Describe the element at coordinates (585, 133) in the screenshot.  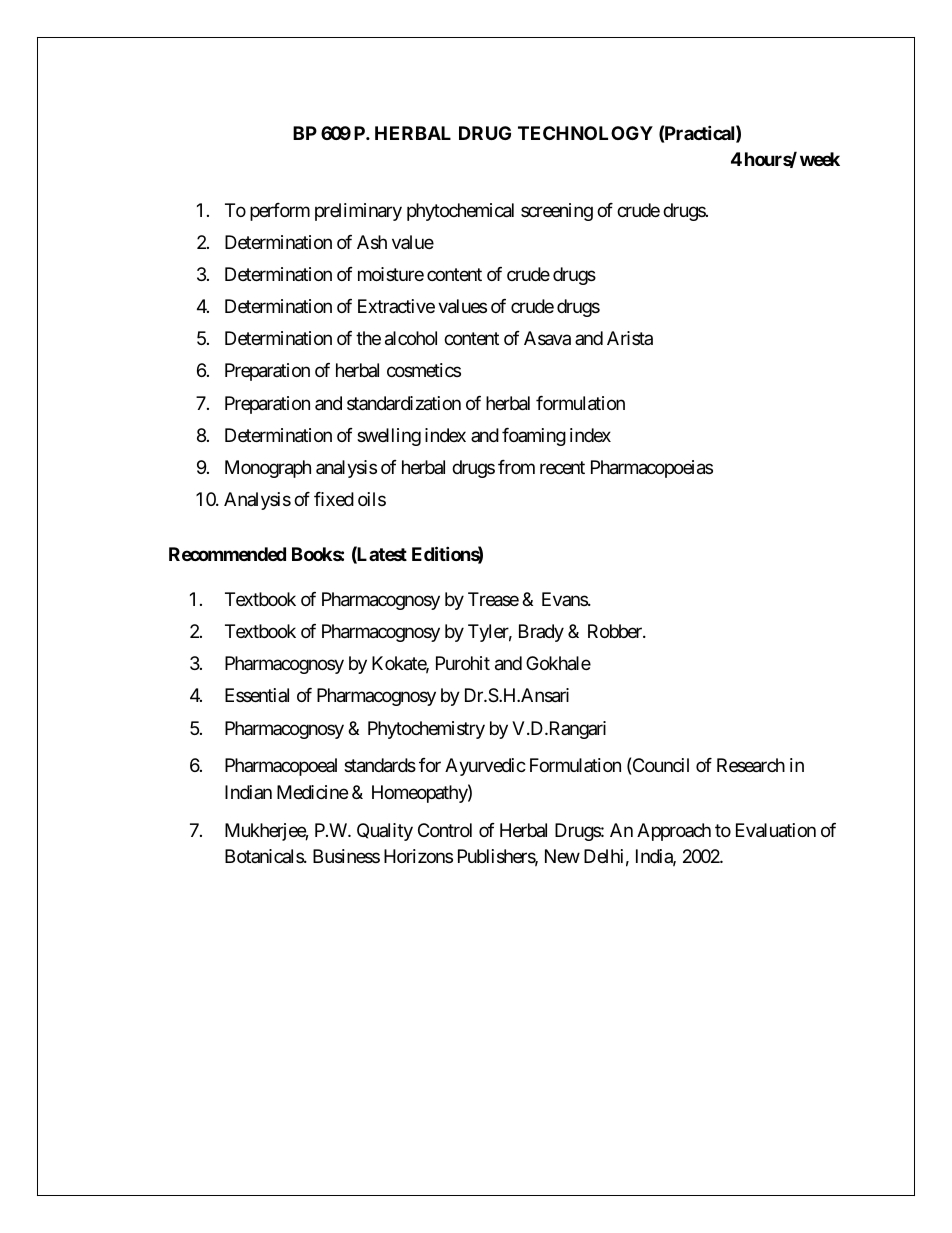
I see `TECHNOLOGY` at that location.
